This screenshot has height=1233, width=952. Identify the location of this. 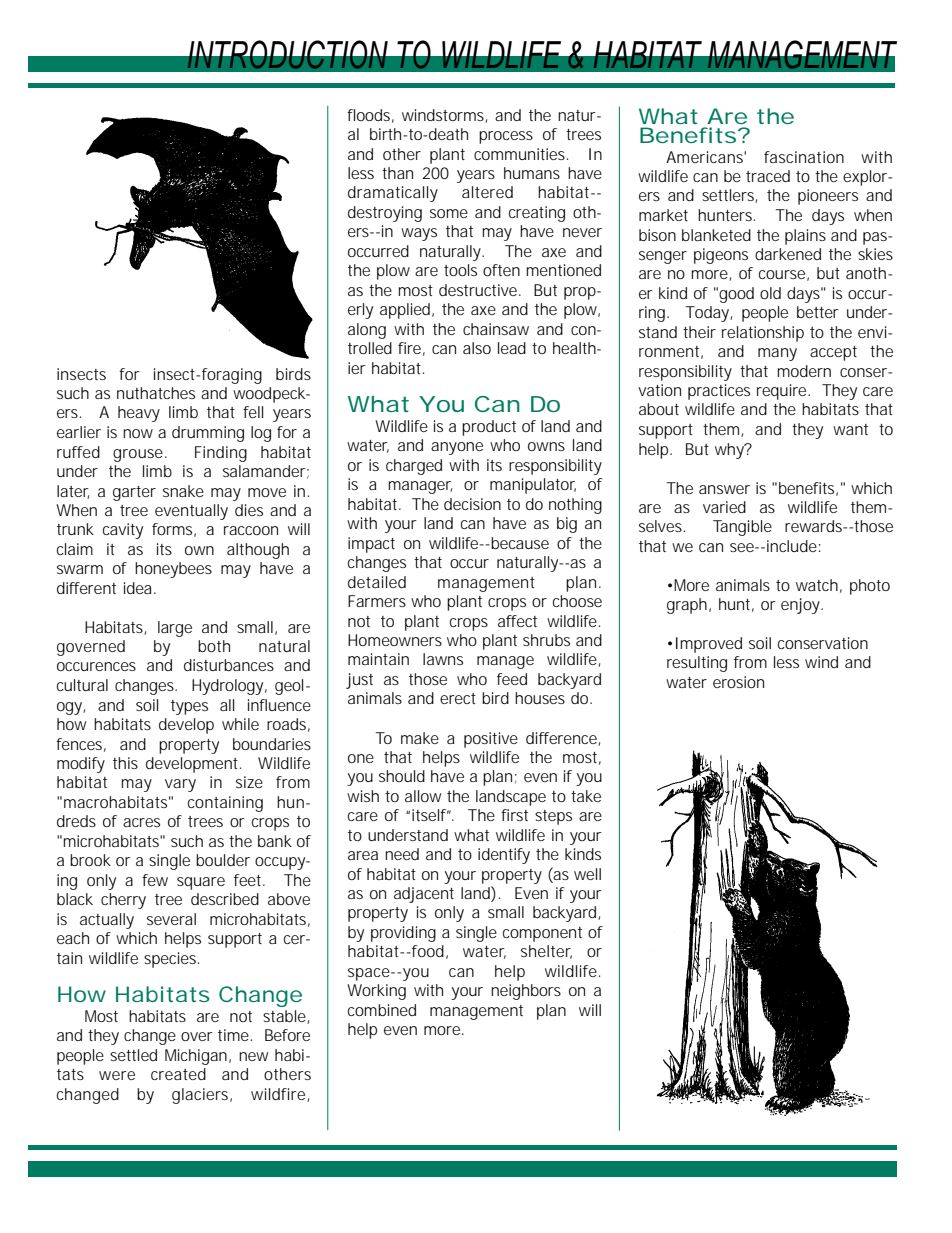
(125, 763).
